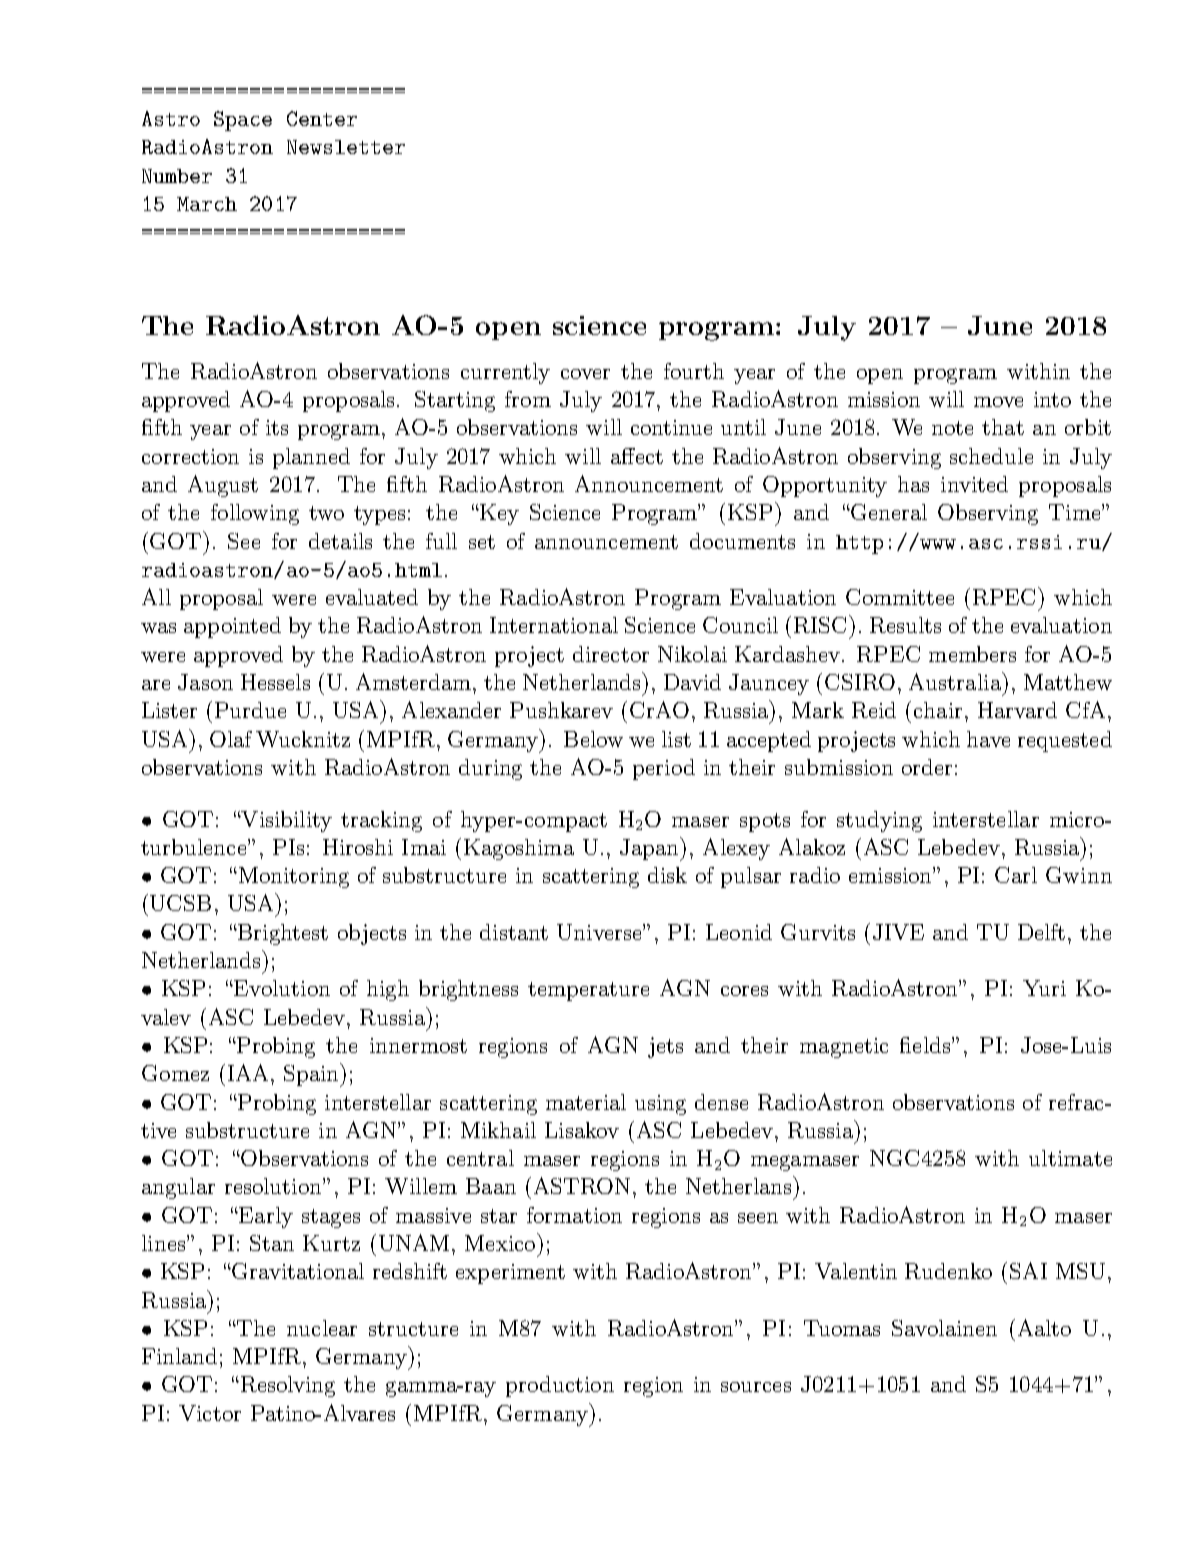 The width and height of the page is (1199, 1551). Describe the element at coordinates (998, 402) in the page. I see `move` at that location.
